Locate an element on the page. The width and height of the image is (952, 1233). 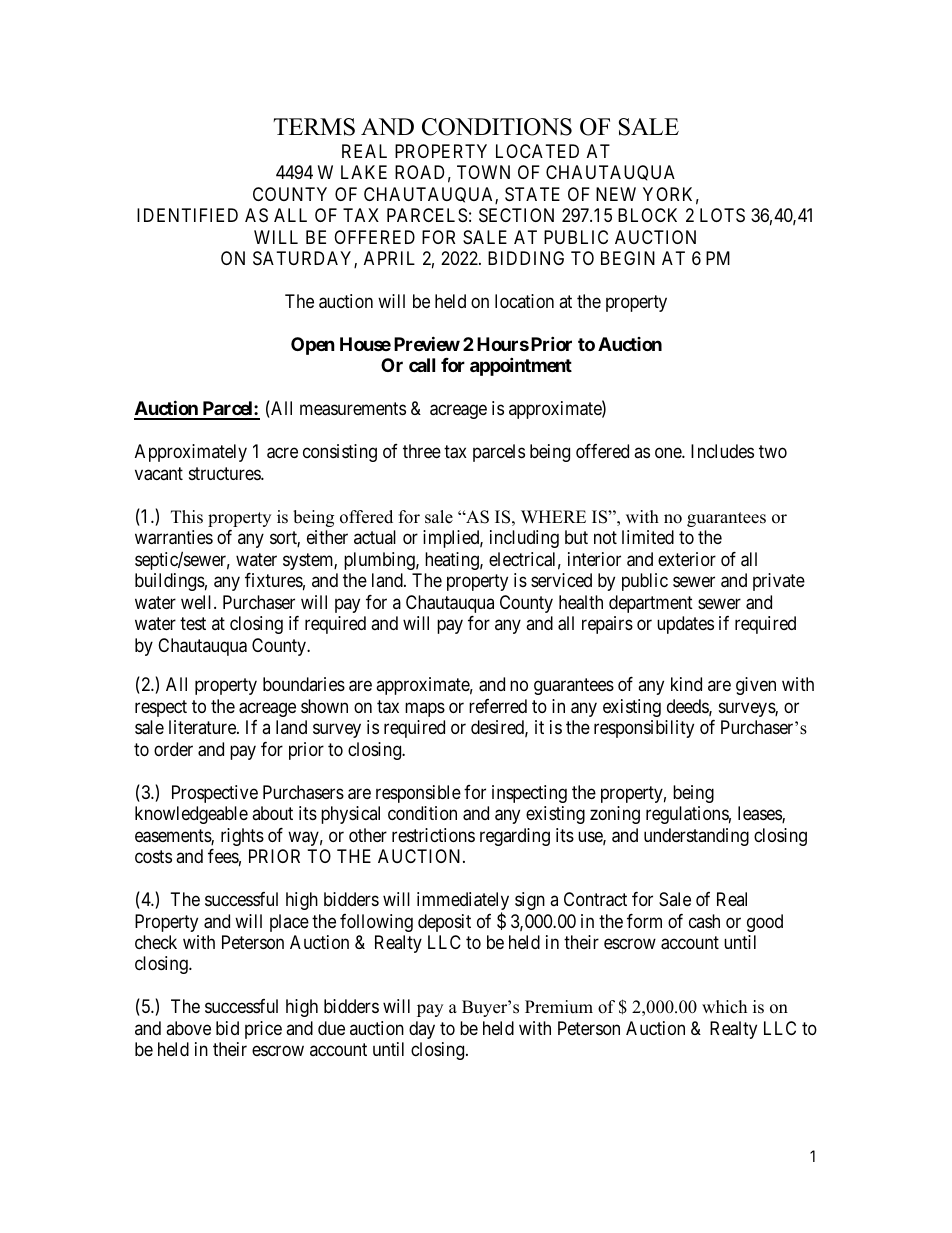
LOTS is located at coordinates (722, 215).
